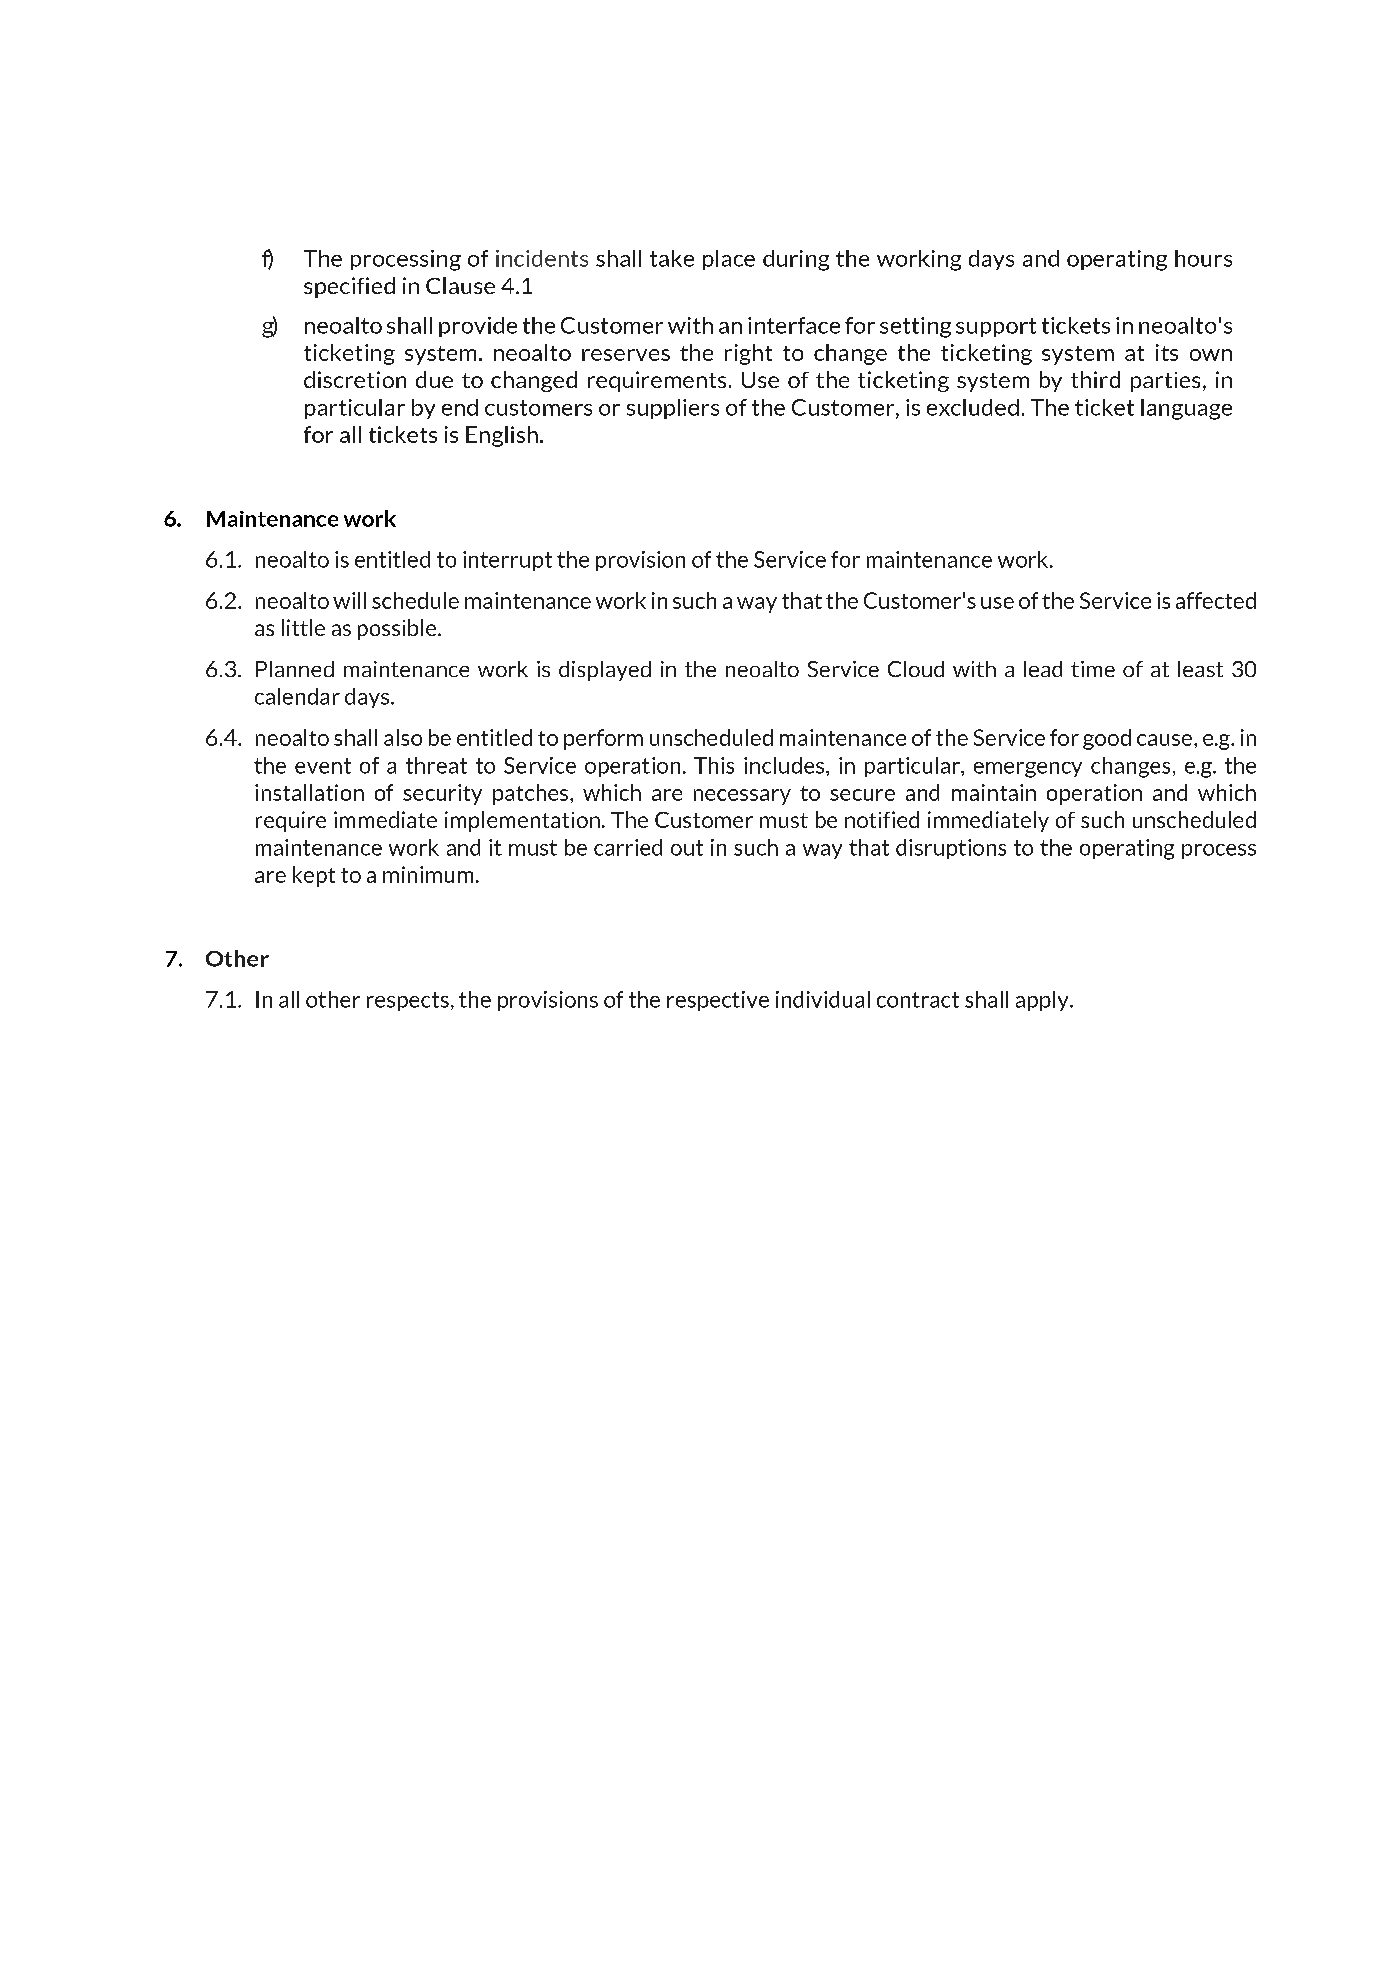 The height and width of the image is (1970, 1393). What do you see at coordinates (673, 409) in the image?
I see `suppliers` at bounding box center [673, 409].
